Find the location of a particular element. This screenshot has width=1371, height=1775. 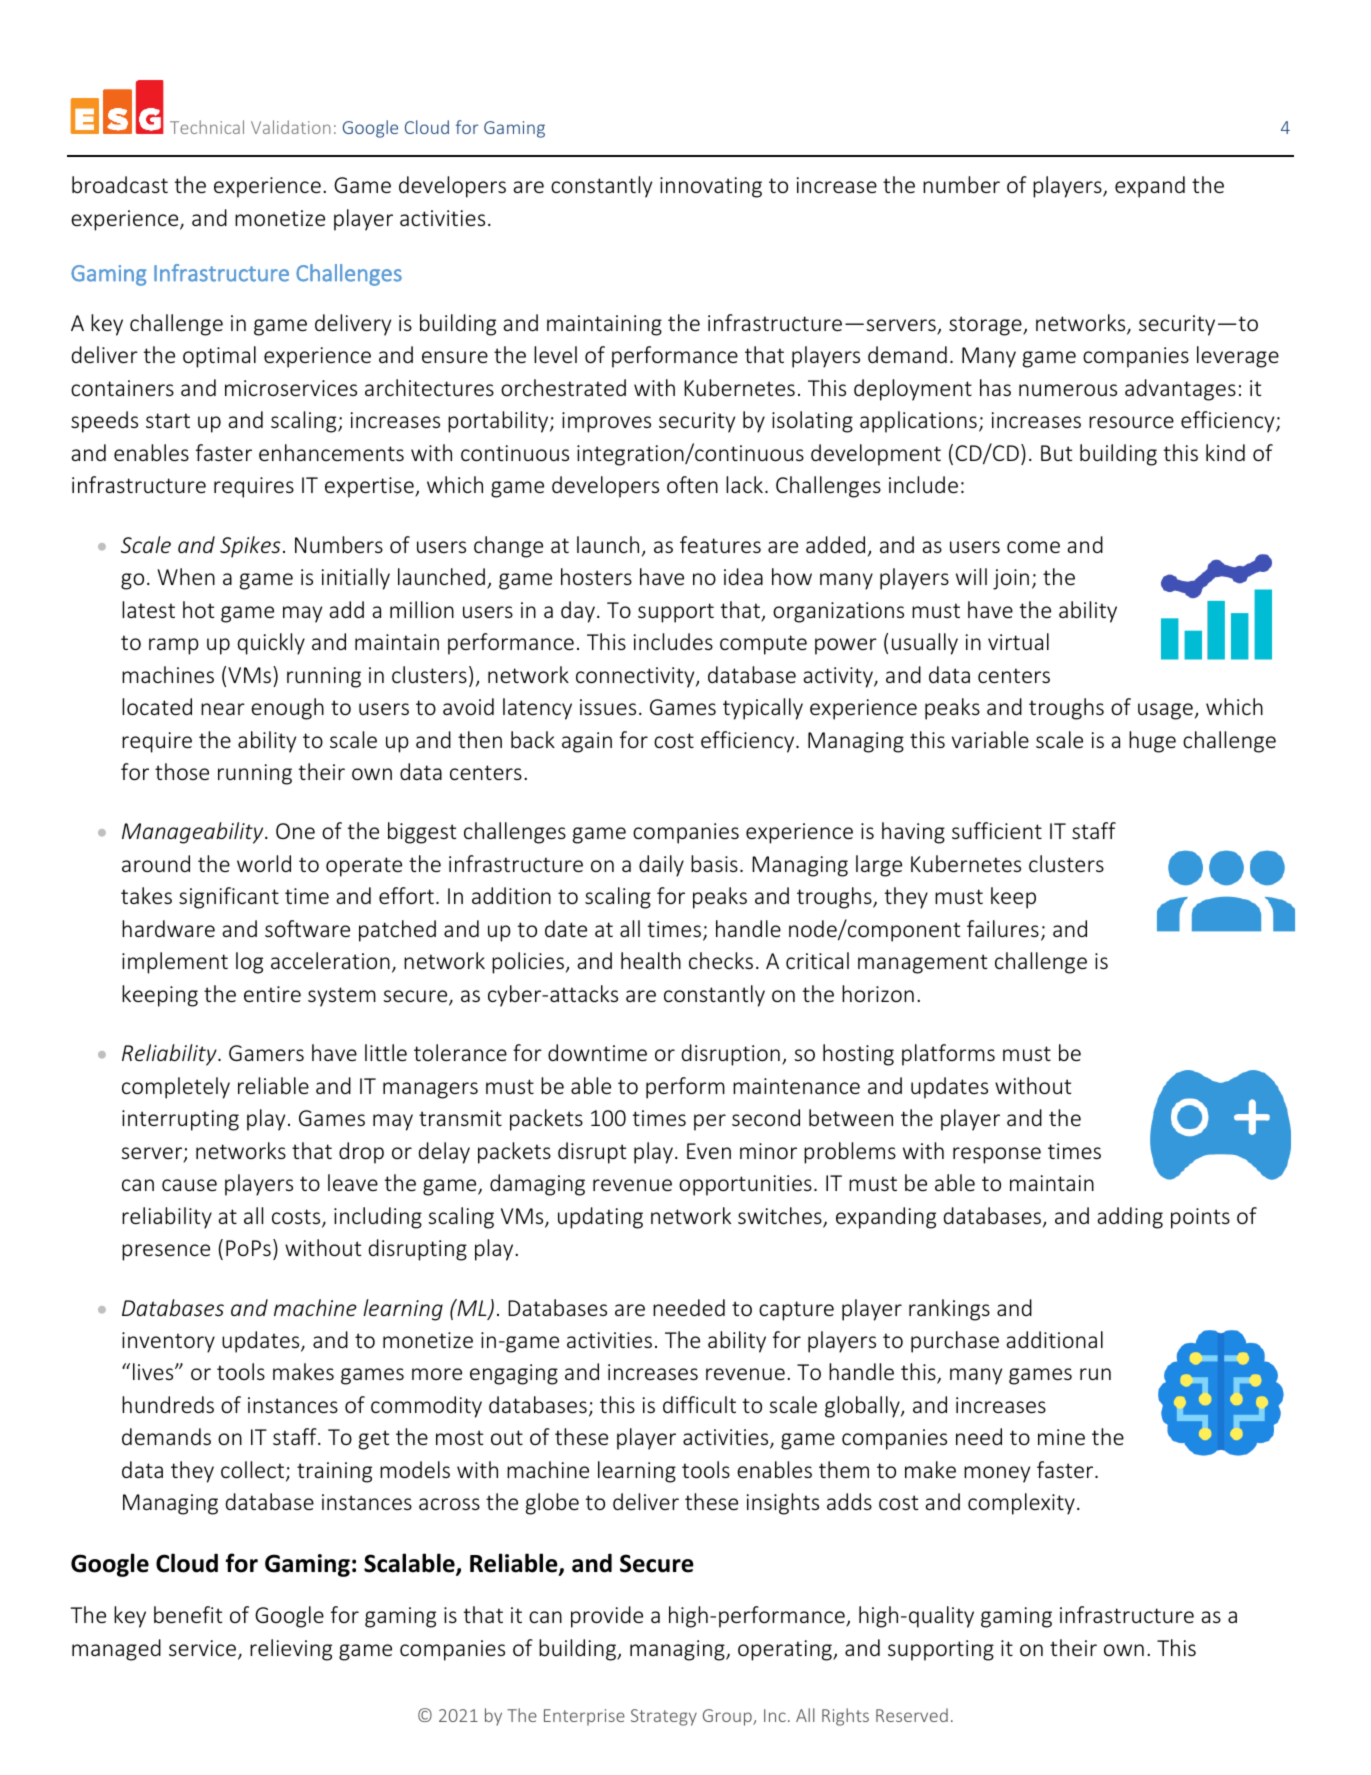

failures is located at coordinates (1003, 928).
